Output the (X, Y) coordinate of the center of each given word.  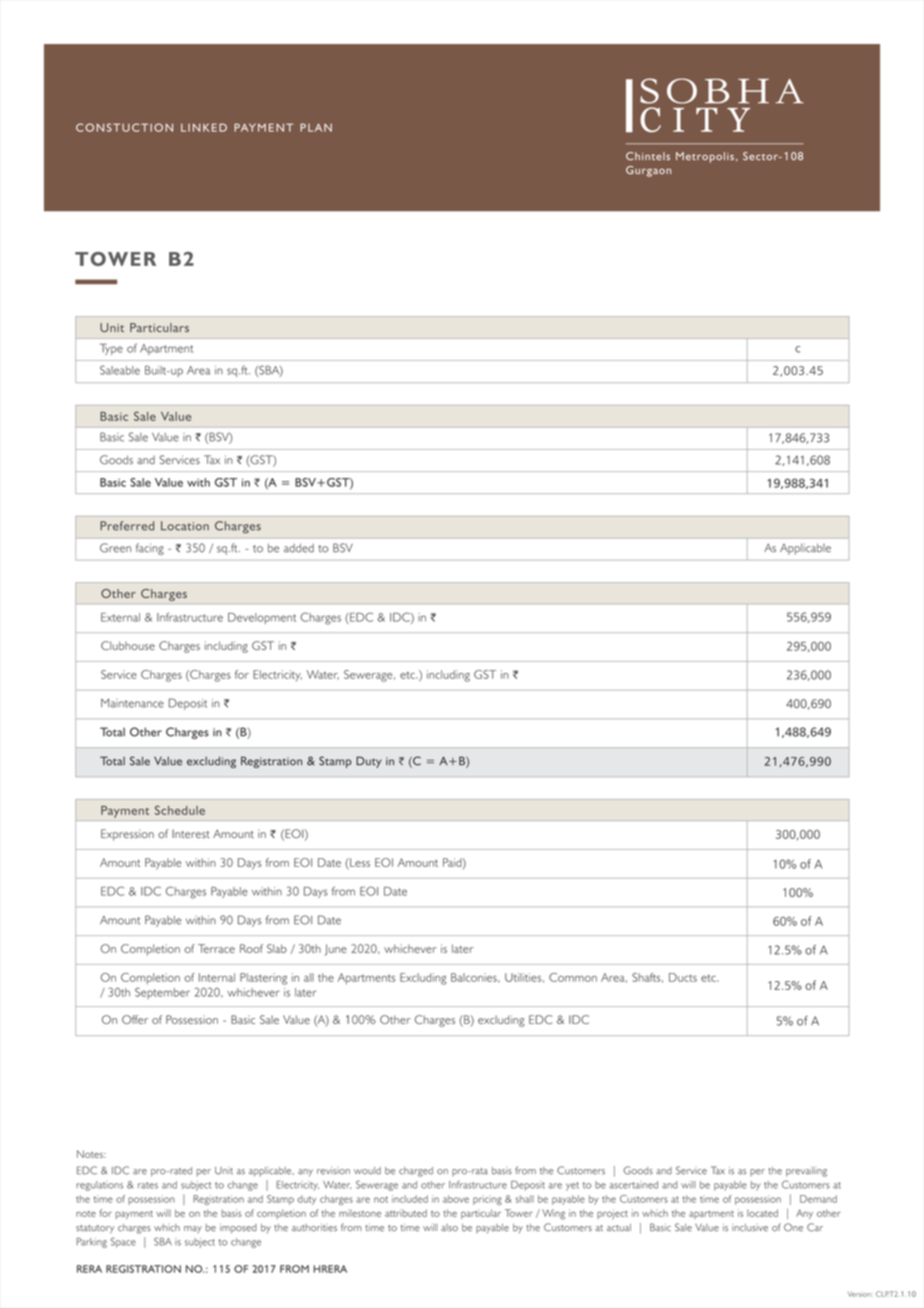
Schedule (180, 810)
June (336, 950)
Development (262, 618)
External (120, 617)
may (193, 1229)
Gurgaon (648, 171)
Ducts (683, 977)
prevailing (806, 1172)
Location (185, 526)
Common (573, 977)
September (162, 993)
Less (359, 862)
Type (111, 349)
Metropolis (705, 157)
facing (150, 549)
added (299, 548)
